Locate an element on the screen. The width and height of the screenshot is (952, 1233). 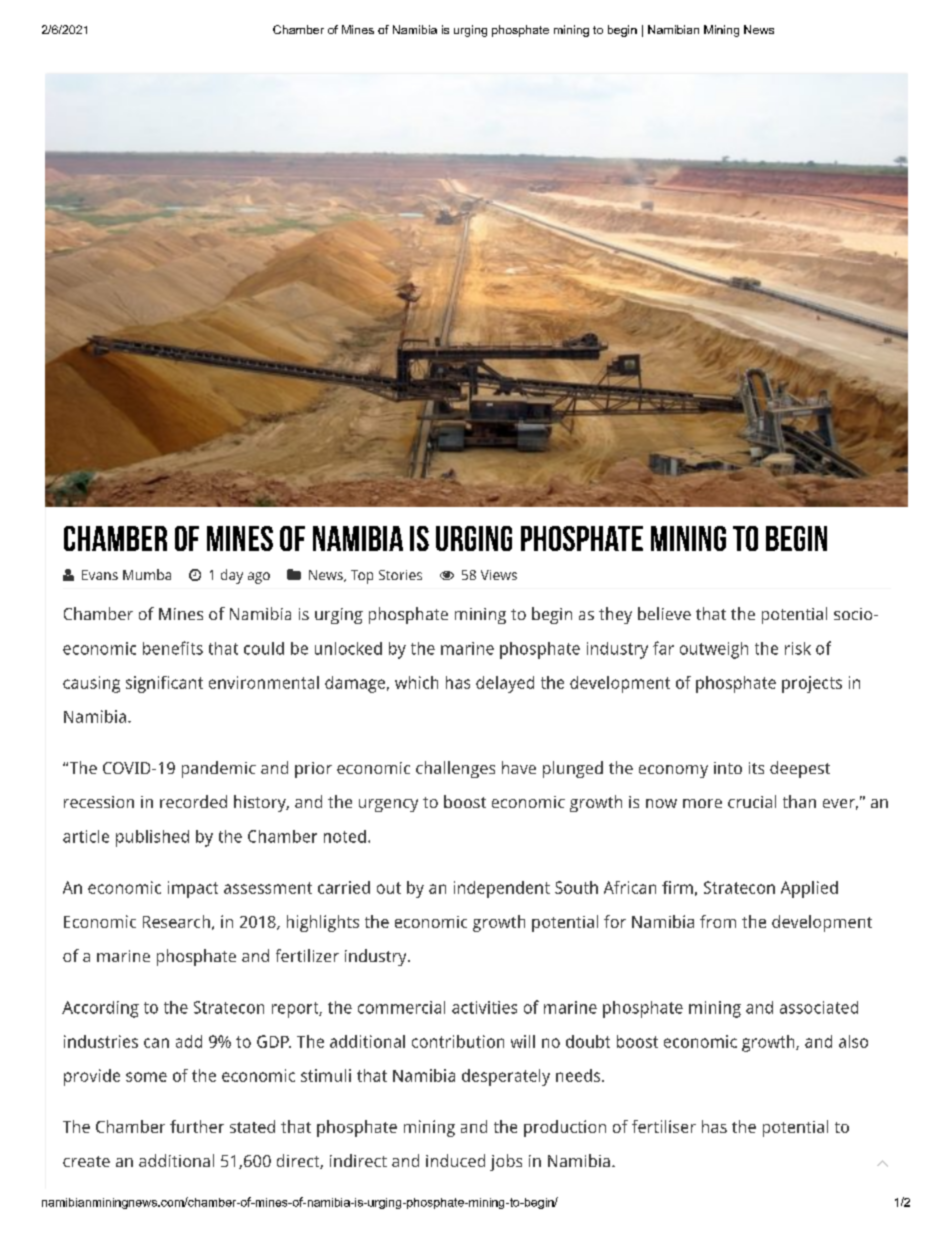
induced is located at coordinates (455, 1160).
